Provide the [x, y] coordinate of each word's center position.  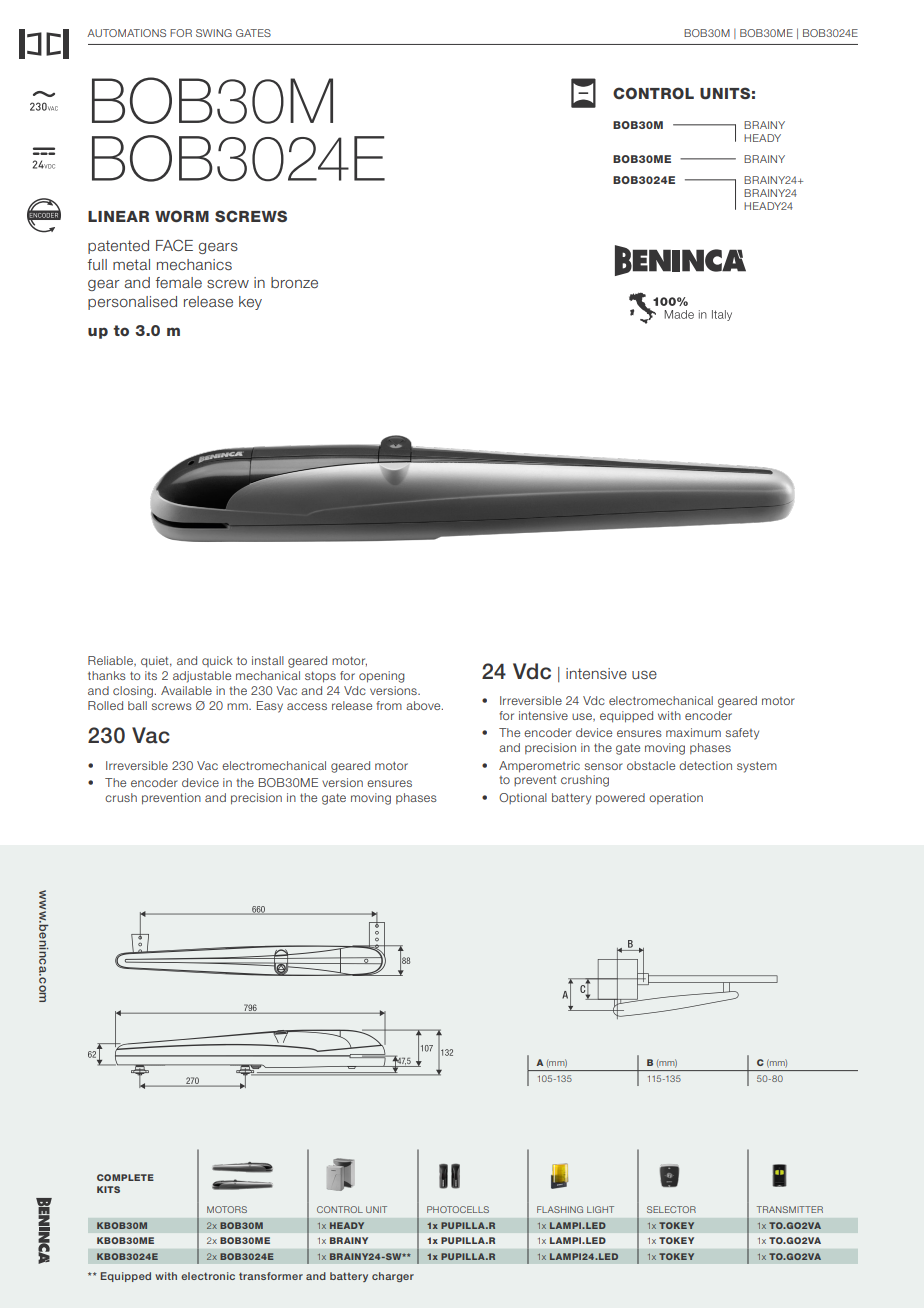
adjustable [202, 677]
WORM [182, 216]
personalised [132, 303]
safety [742, 734]
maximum [693, 732]
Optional [523, 798]
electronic [208, 1276]
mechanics [194, 264]
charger [393, 1277]
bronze [294, 282]
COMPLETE [125, 1177]
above [424, 705]
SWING [214, 33]
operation [676, 798]
